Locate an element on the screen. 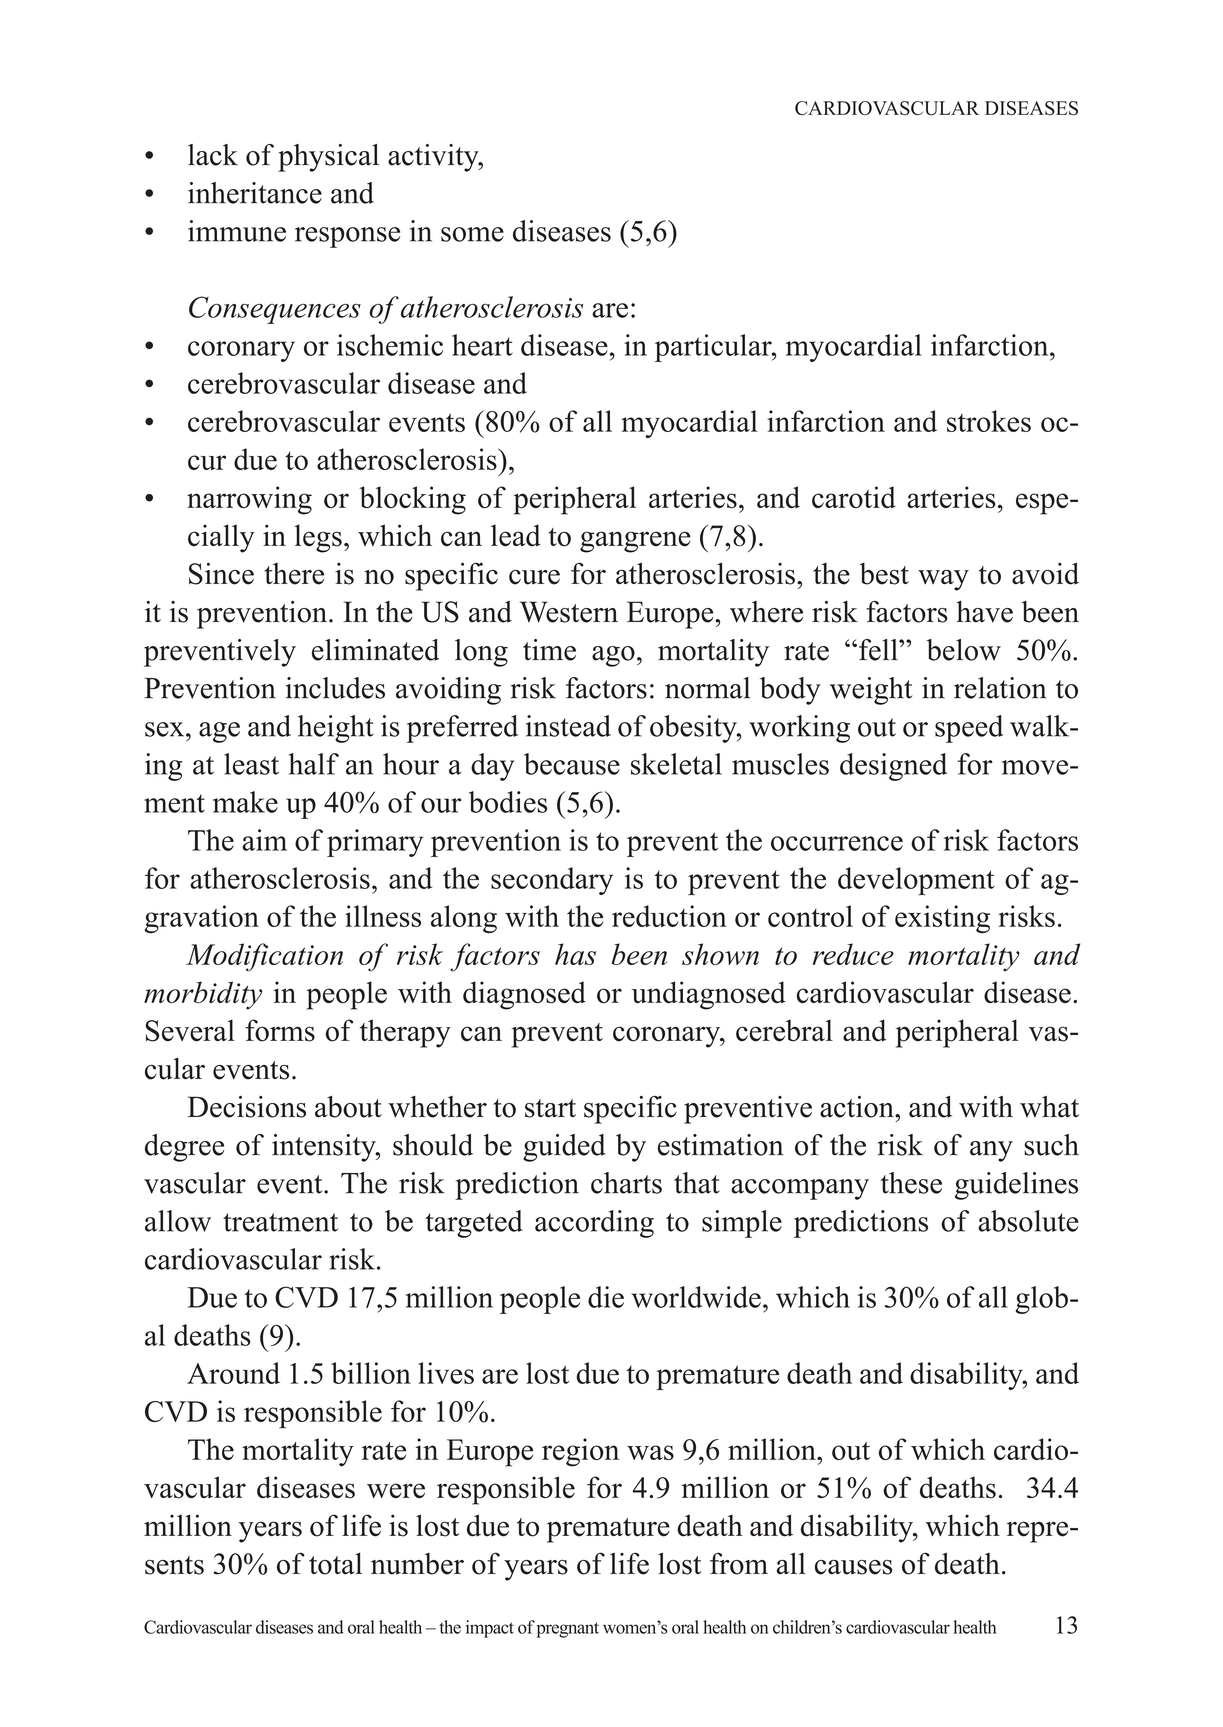  pregnant is located at coordinates (567, 1630).
